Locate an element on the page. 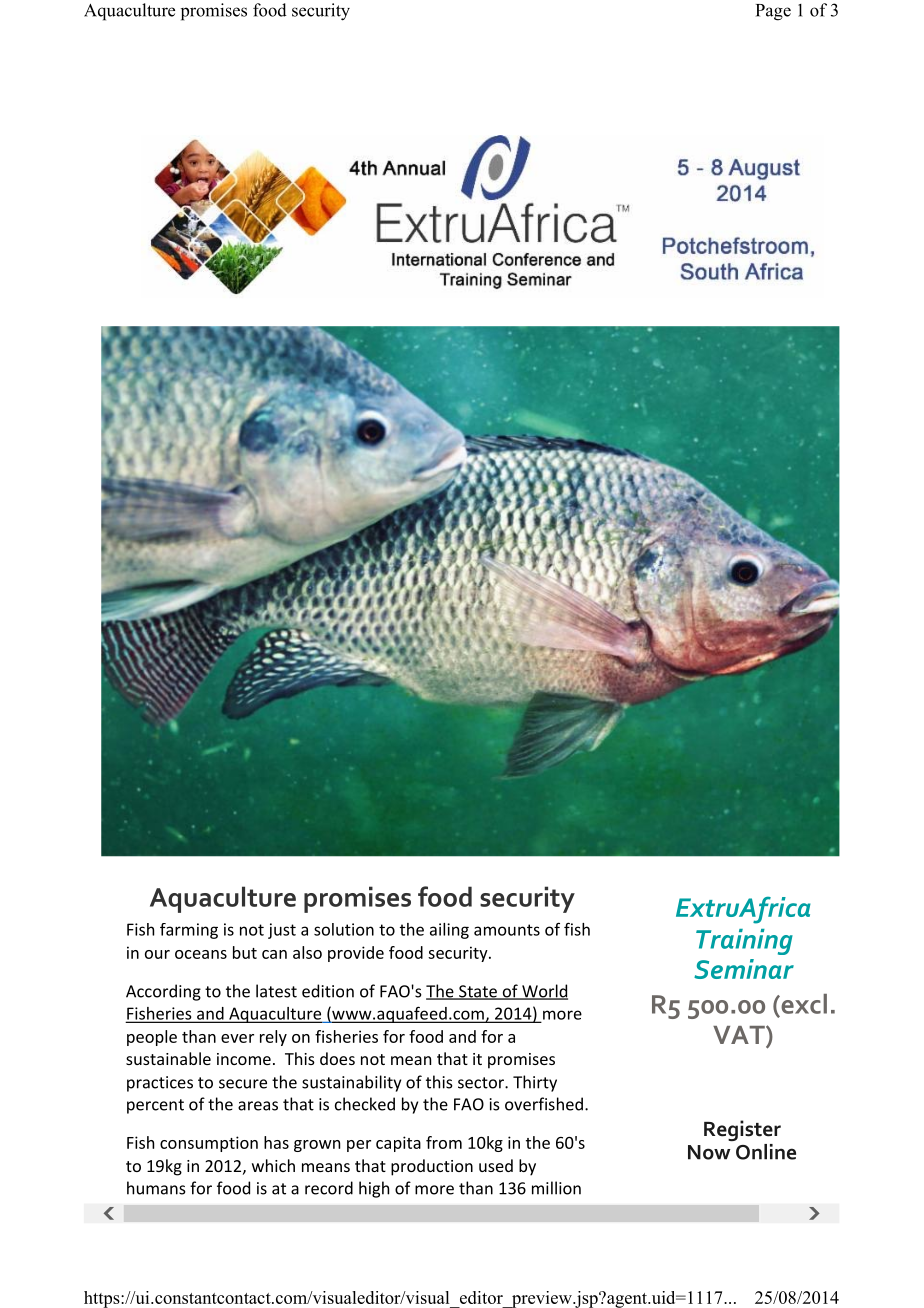 This page has width=924, height=1308. amounts is located at coordinates (507, 930).
